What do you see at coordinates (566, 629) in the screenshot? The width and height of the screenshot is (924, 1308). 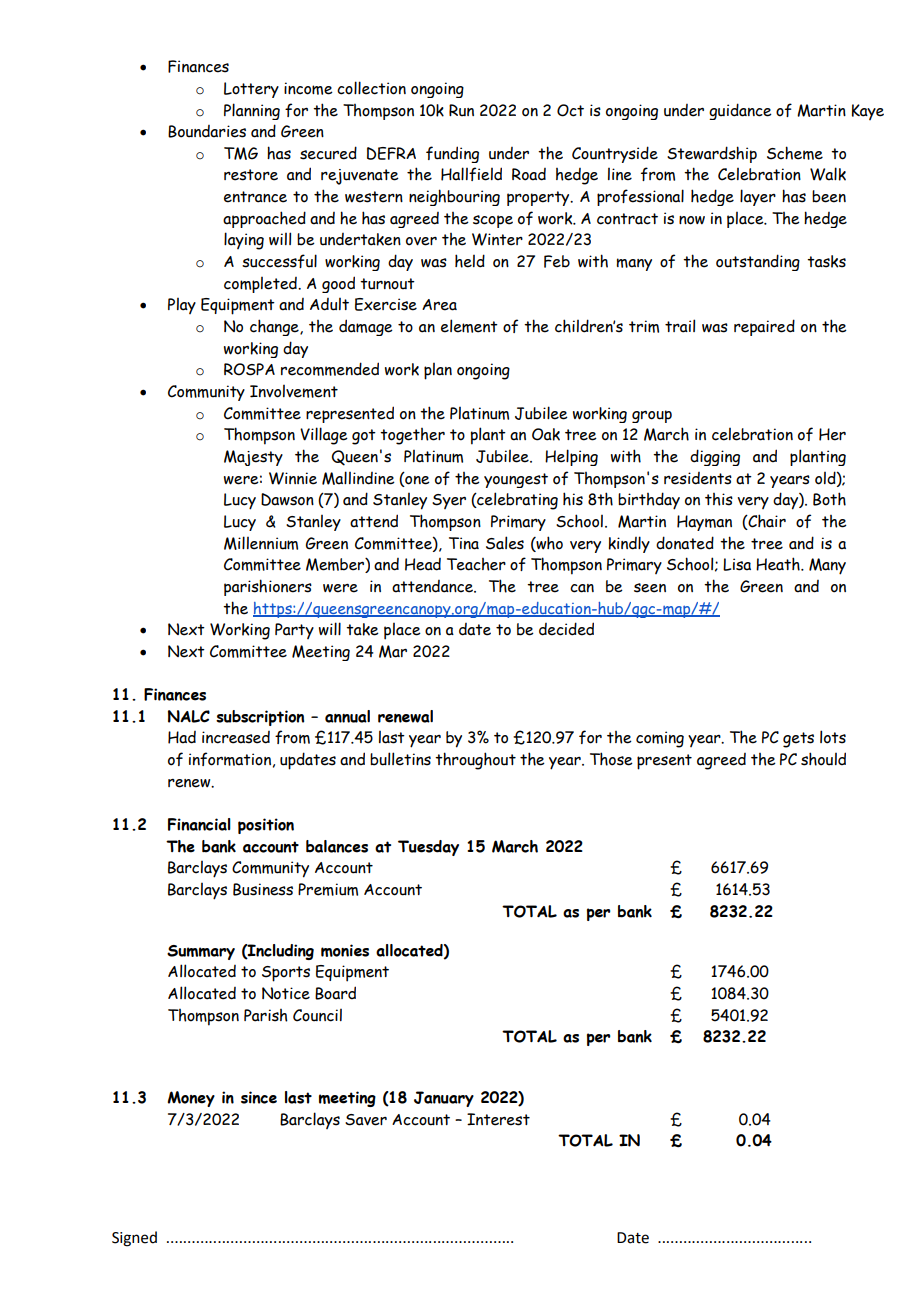 I see `decided` at bounding box center [566, 629].
